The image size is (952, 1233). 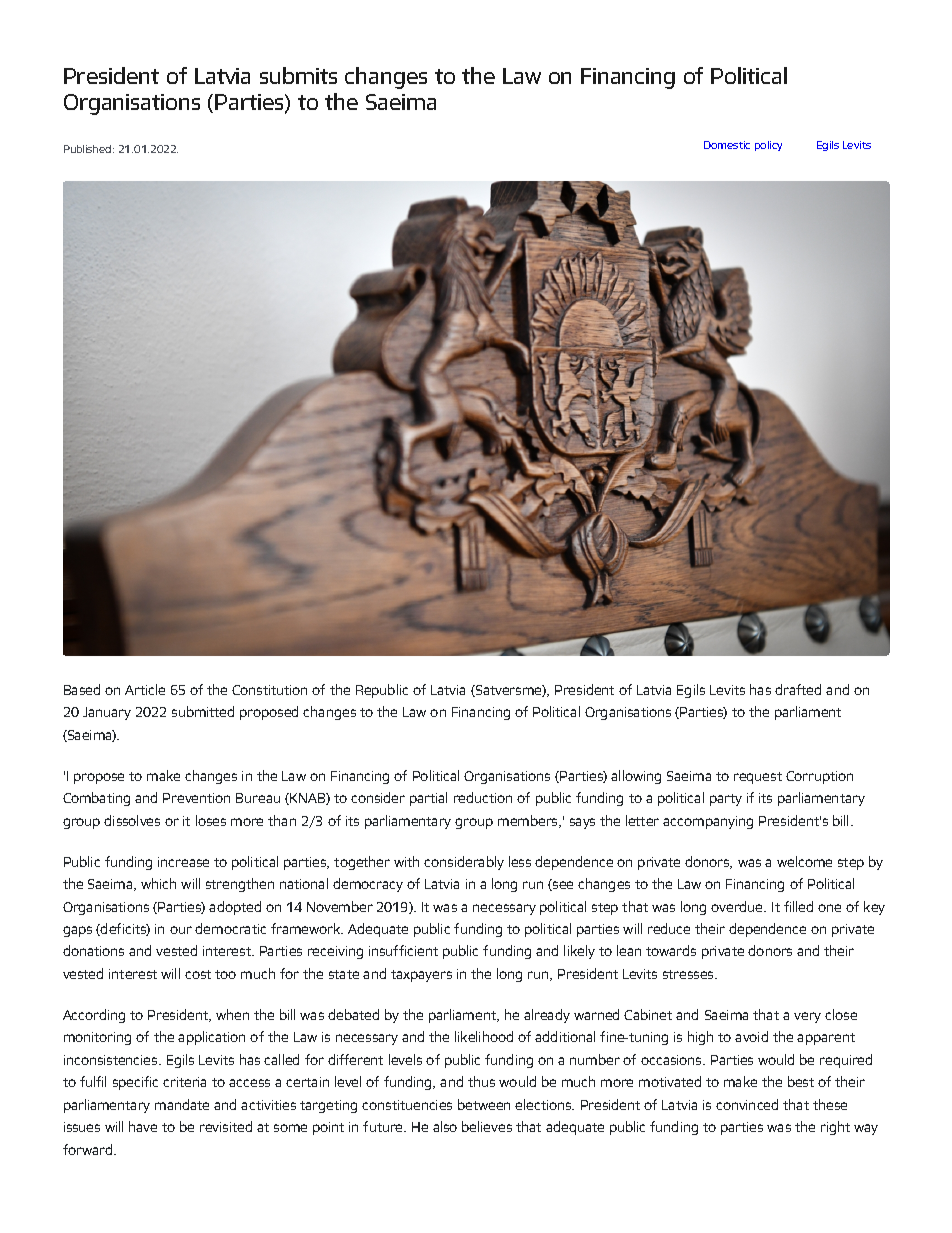 I want to click on Constitution, so click(x=269, y=690).
